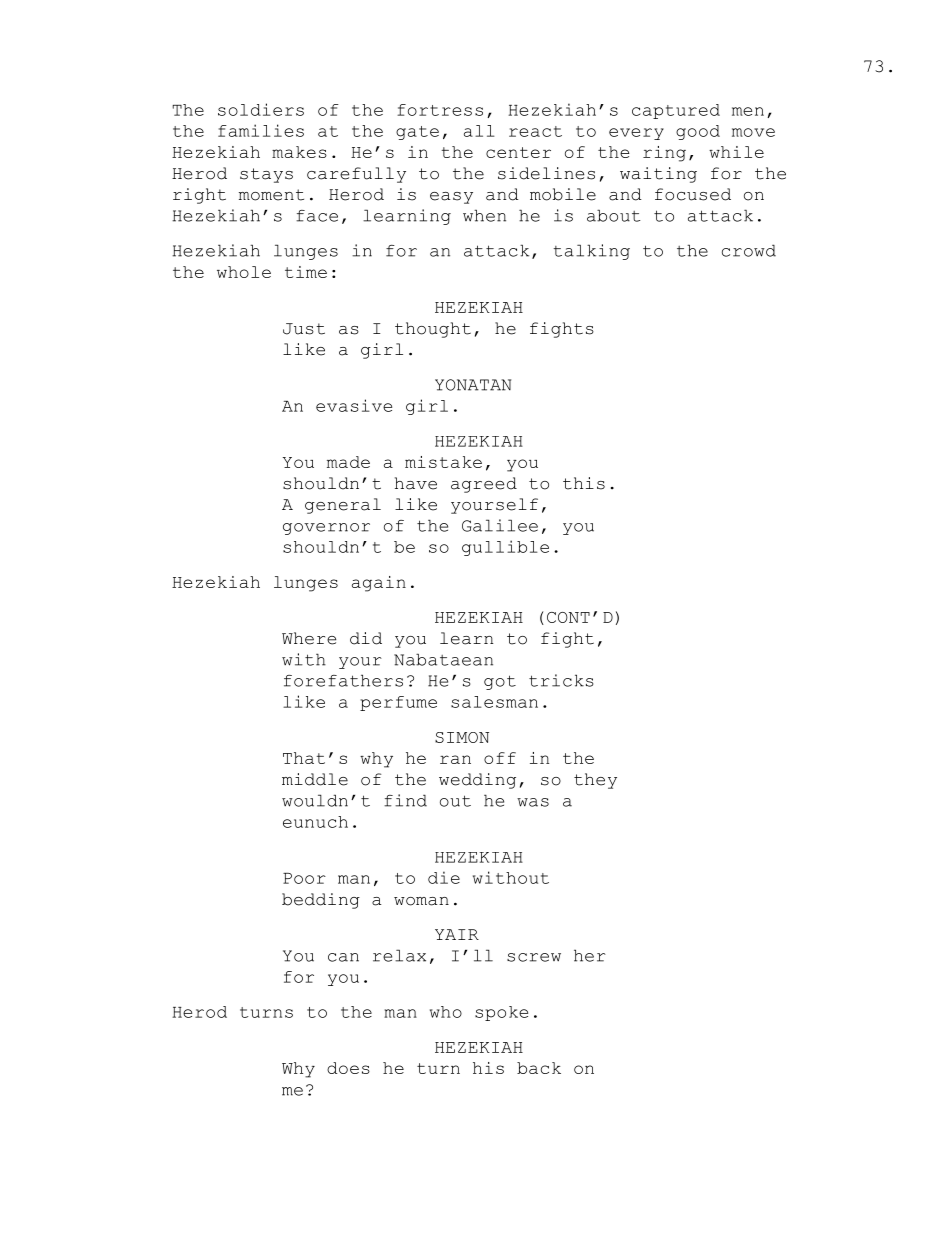  I want to click on spoke, so click(501, 1013).
